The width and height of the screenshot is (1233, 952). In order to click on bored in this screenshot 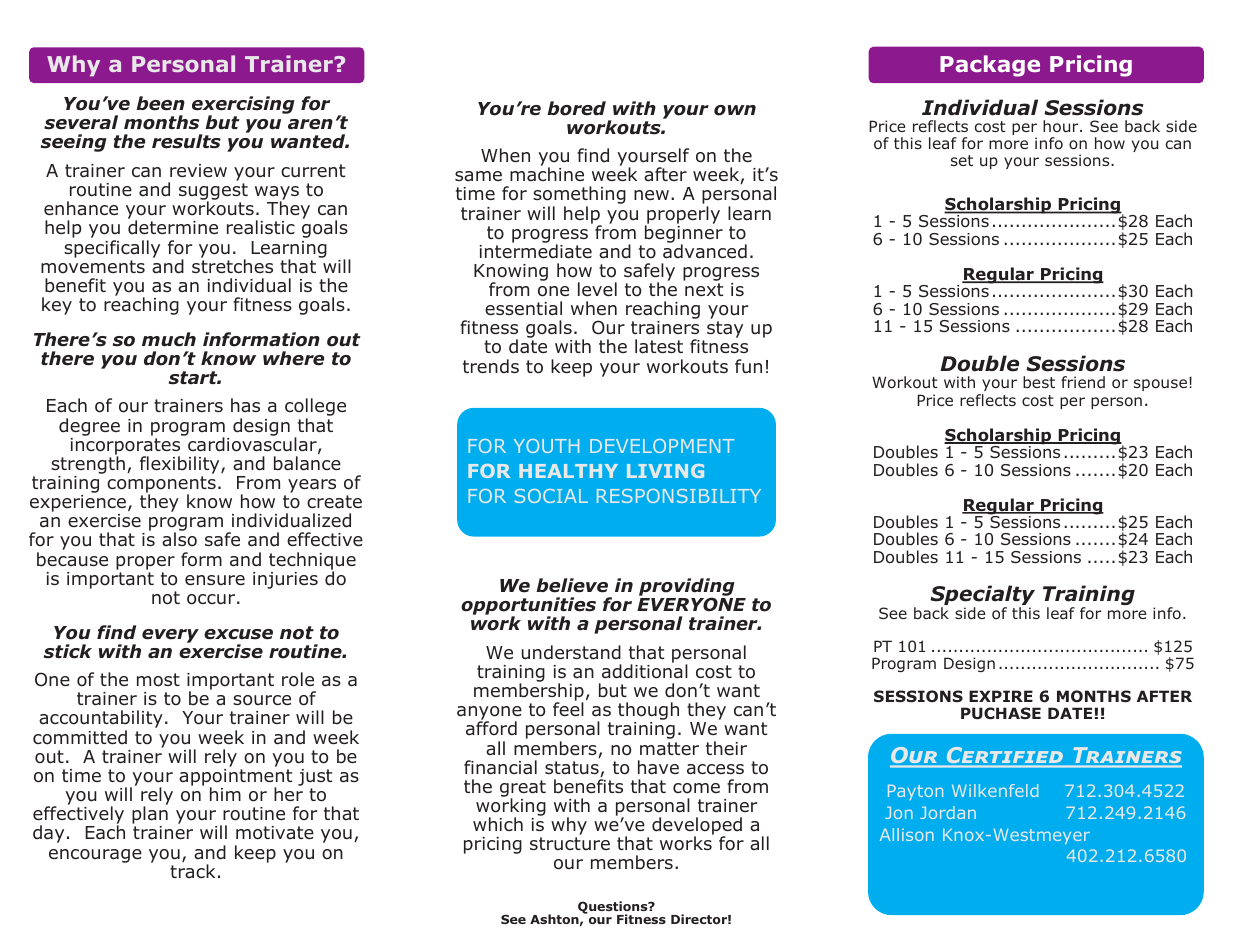, I will do `click(576, 108)`.
